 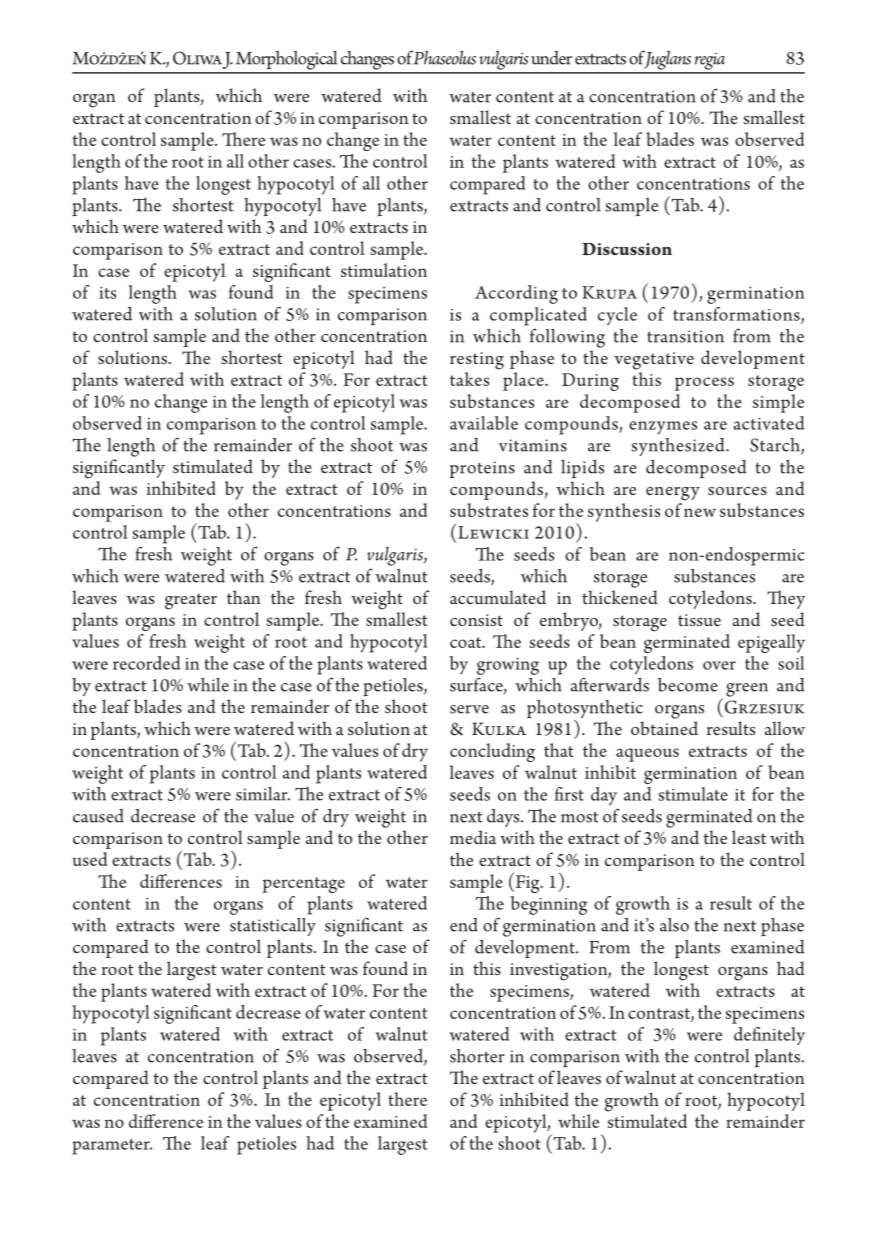 What do you see at coordinates (679, 447) in the image?
I see `synthesized` at bounding box center [679, 447].
